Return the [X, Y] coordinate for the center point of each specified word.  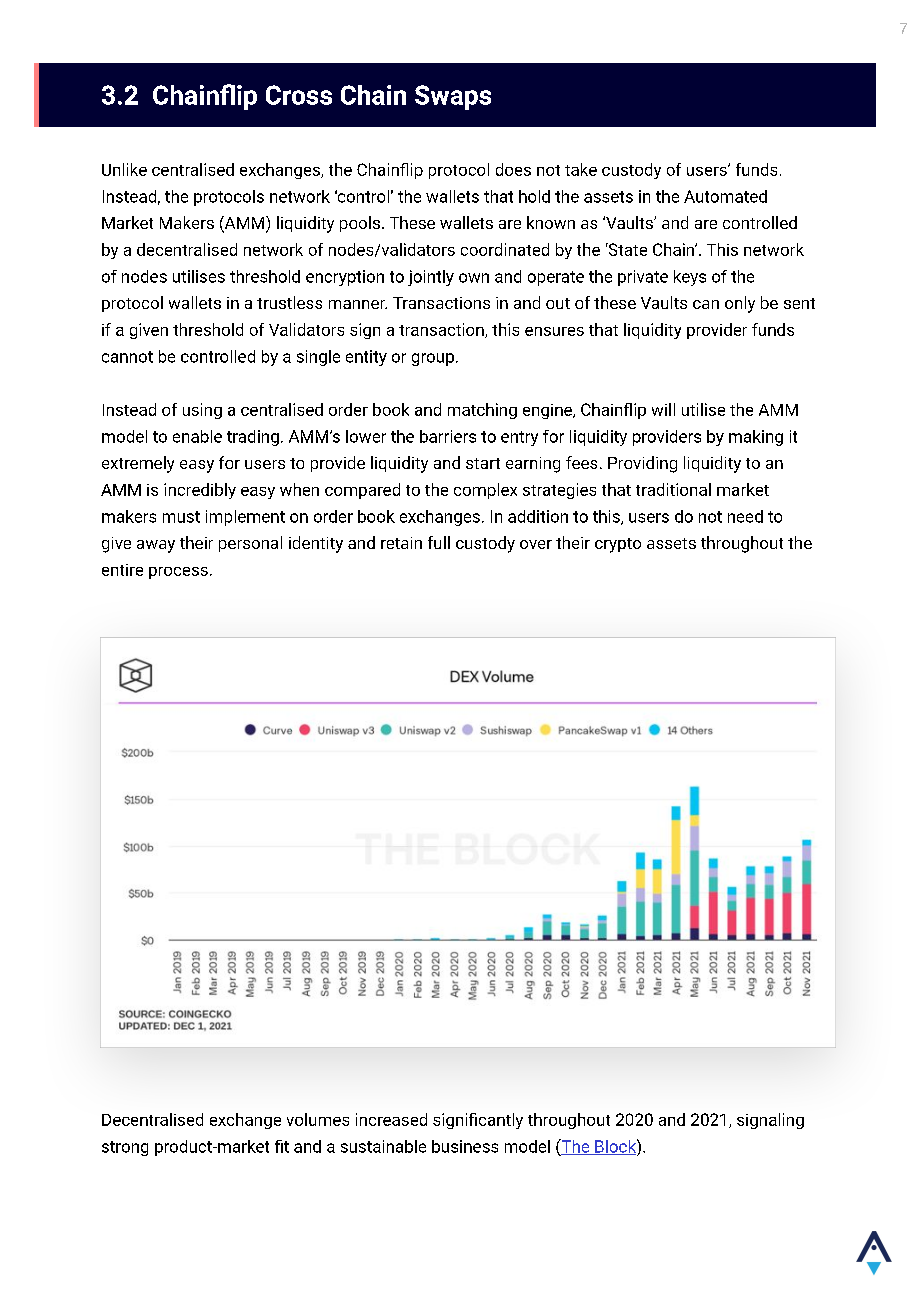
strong [125, 1148]
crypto [618, 545]
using [202, 411]
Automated [725, 196]
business [465, 1146]
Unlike [124, 169]
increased [391, 1119]
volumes [318, 1119]
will [663, 409]
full [439, 542]
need [745, 516]
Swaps [453, 97]
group [433, 359]
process [178, 573]
